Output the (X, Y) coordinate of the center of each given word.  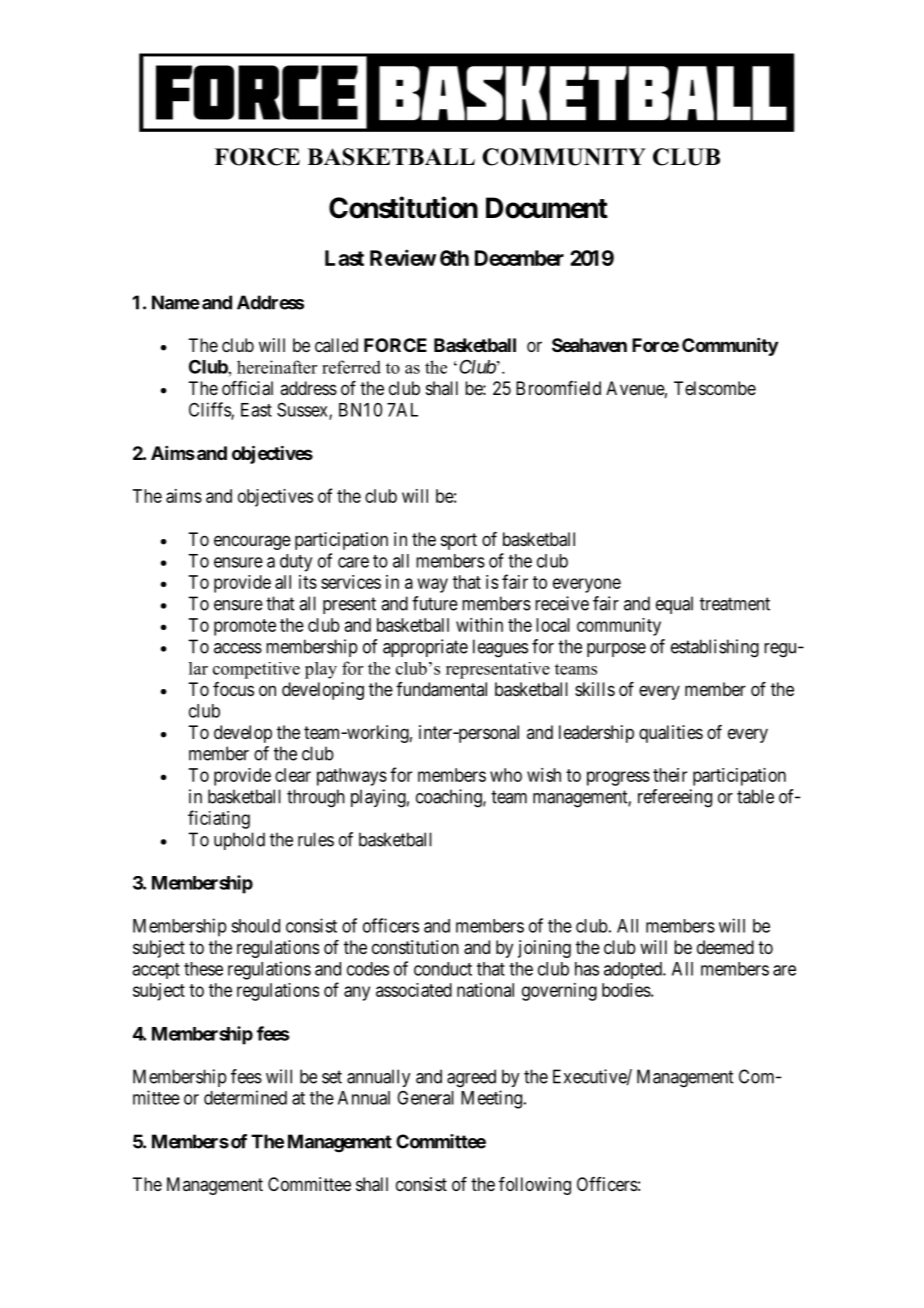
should (255, 926)
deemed (725, 947)
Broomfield (558, 388)
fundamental (441, 689)
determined (245, 1097)
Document (547, 208)
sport (459, 541)
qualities (671, 734)
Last (344, 258)
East (256, 410)
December (519, 258)
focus (233, 689)
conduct (443, 969)
